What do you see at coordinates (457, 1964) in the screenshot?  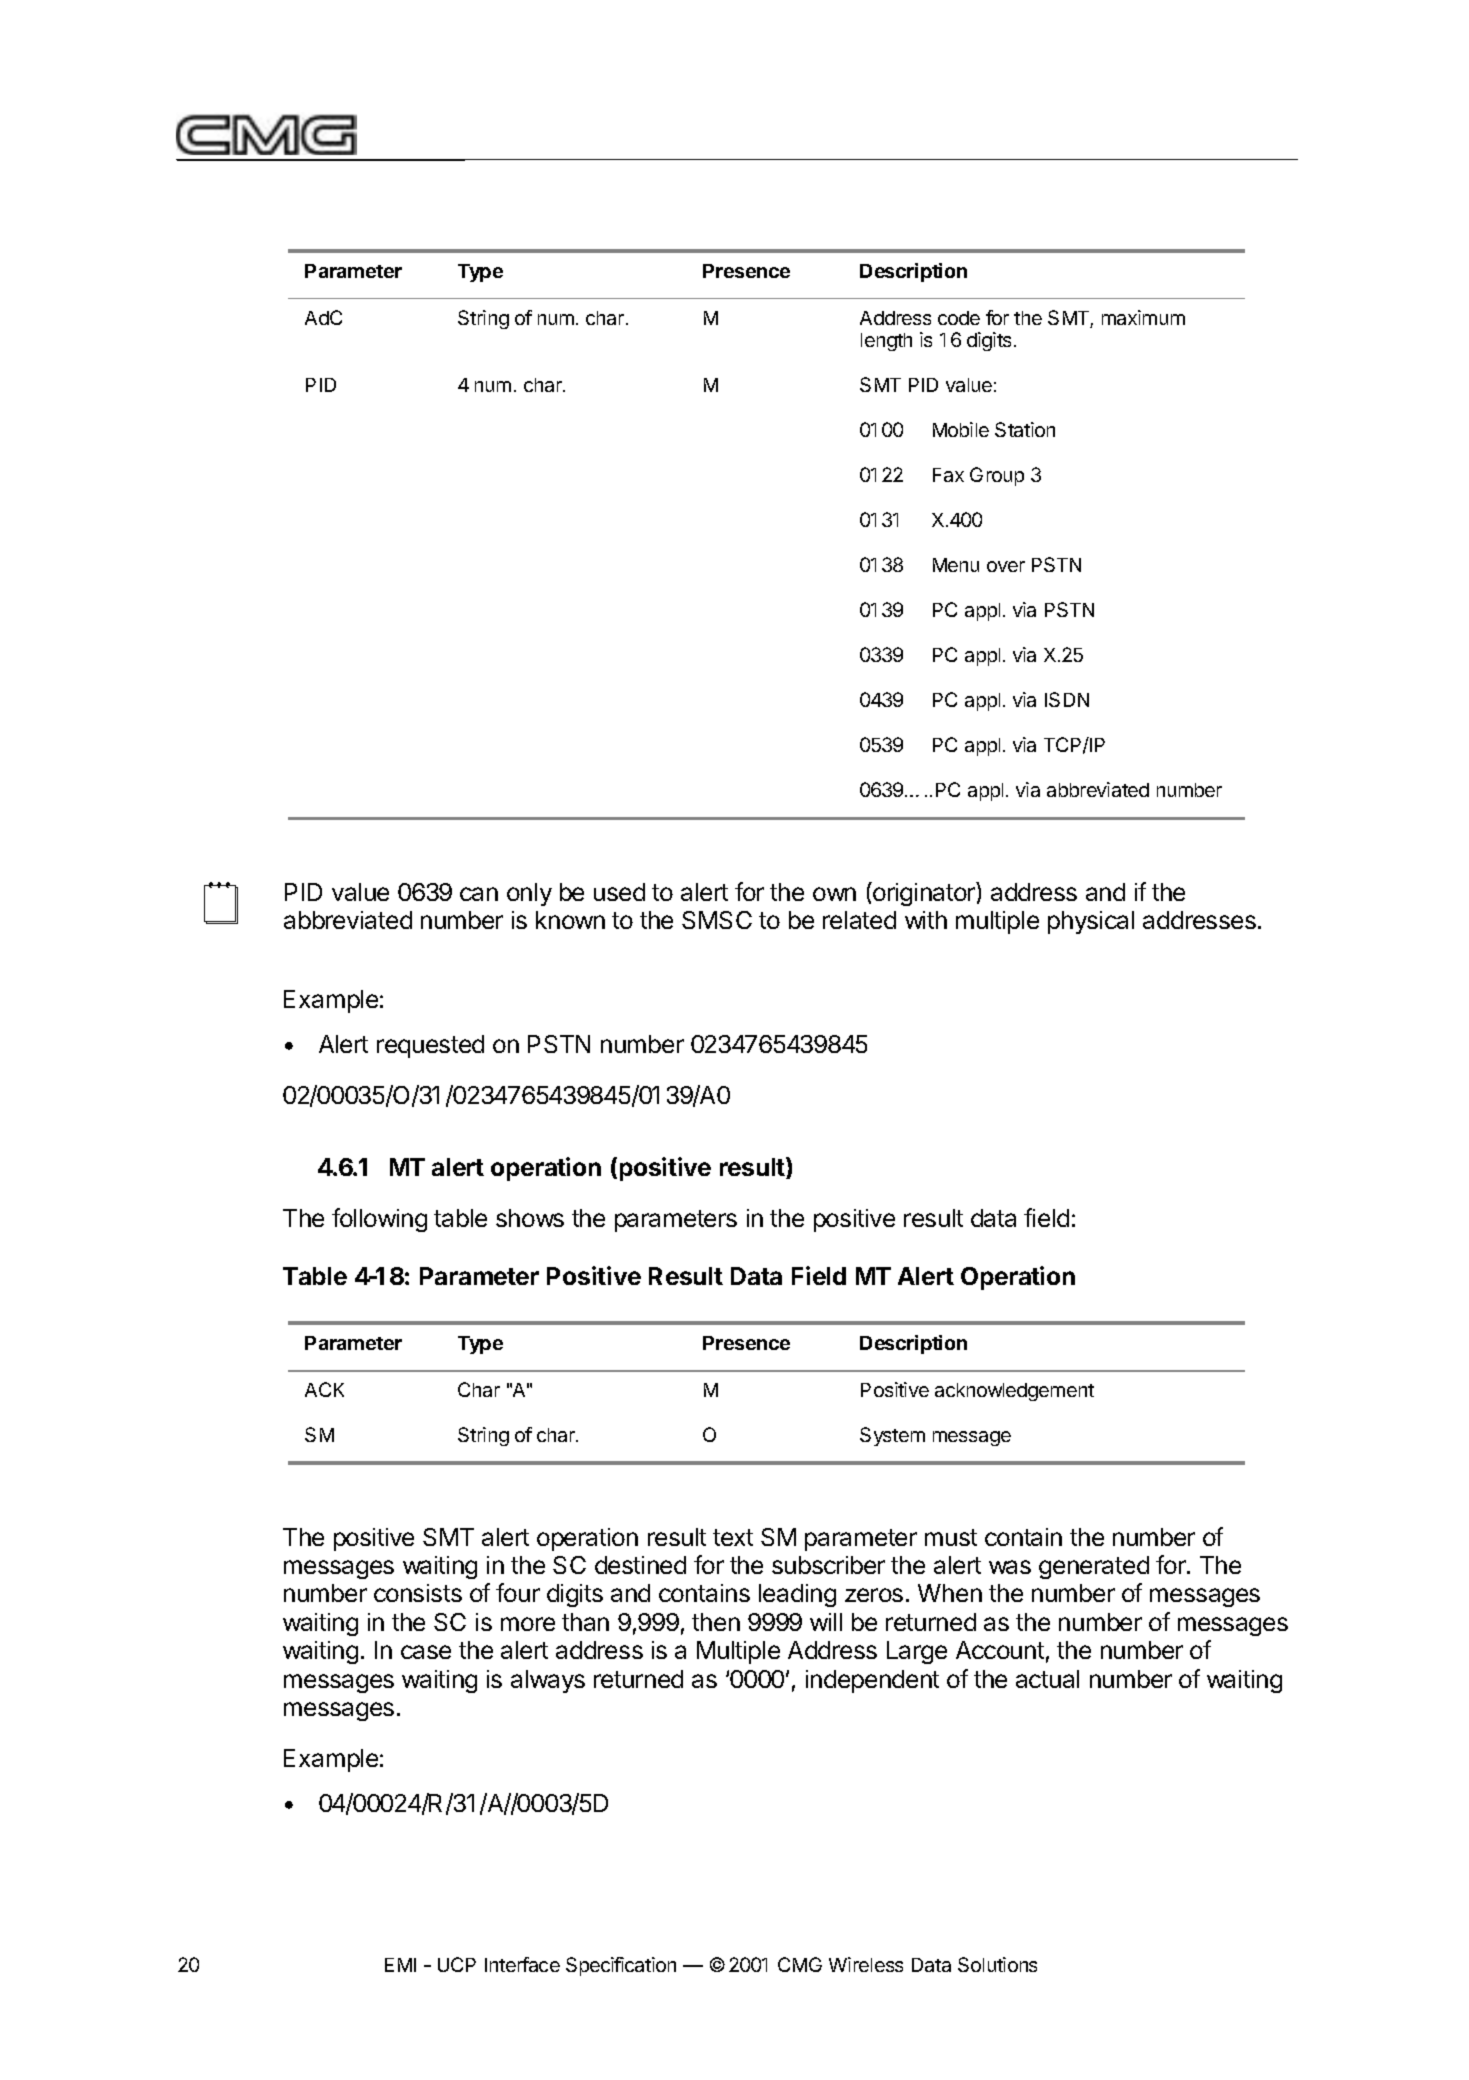 I see `UCP` at bounding box center [457, 1964].
